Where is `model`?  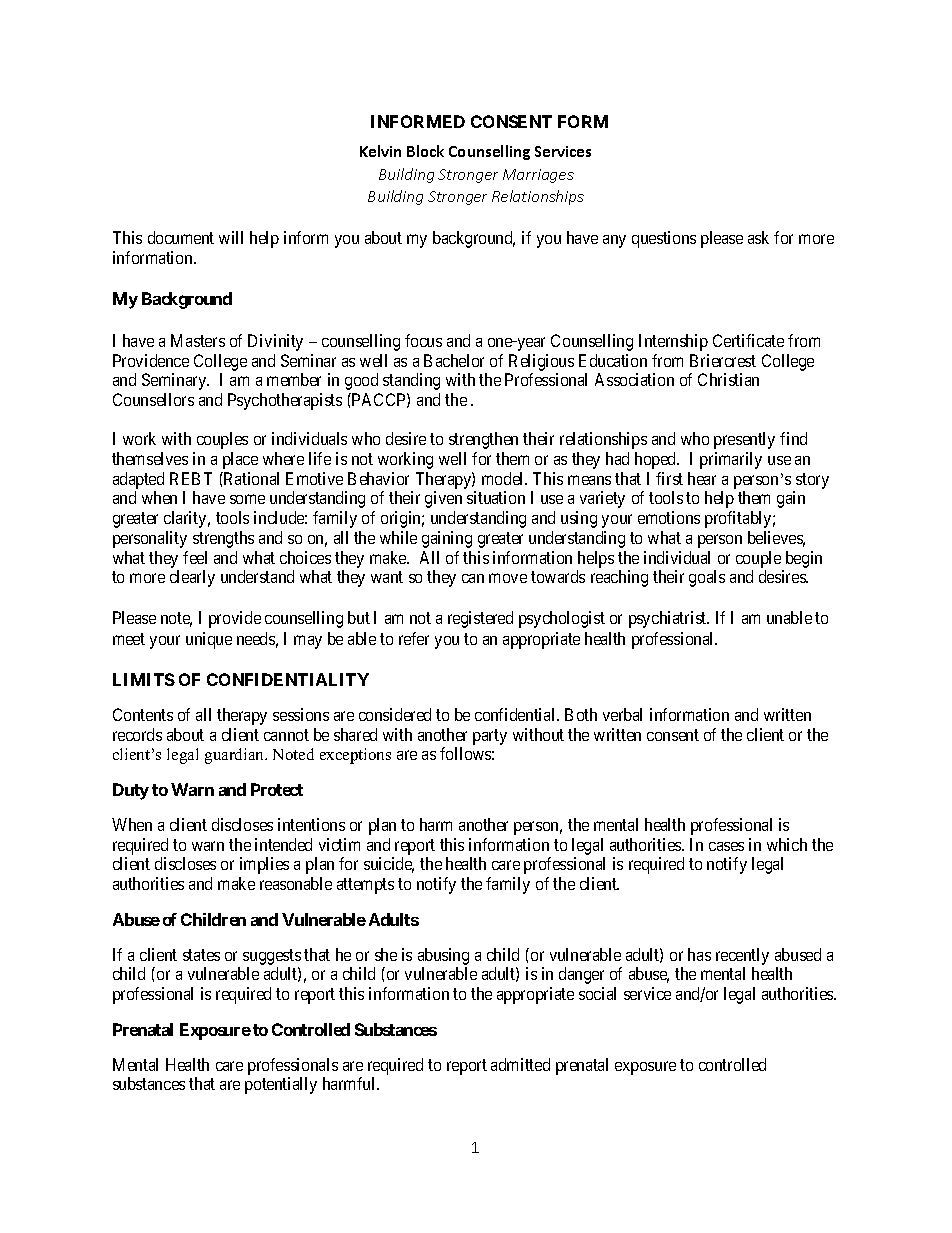 model is located at coordinates (504, 478).
